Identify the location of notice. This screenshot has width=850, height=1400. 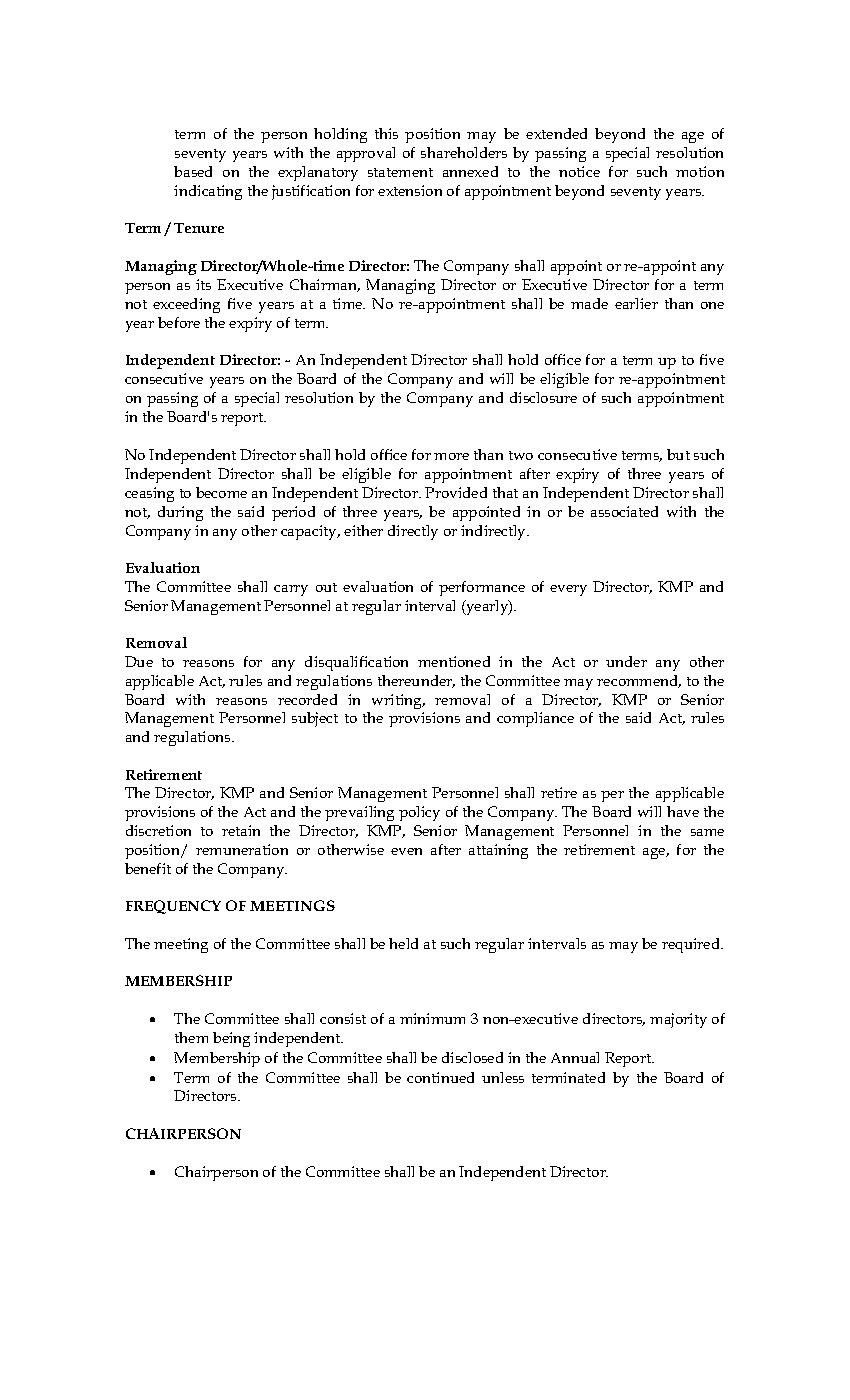
(579, 171).
